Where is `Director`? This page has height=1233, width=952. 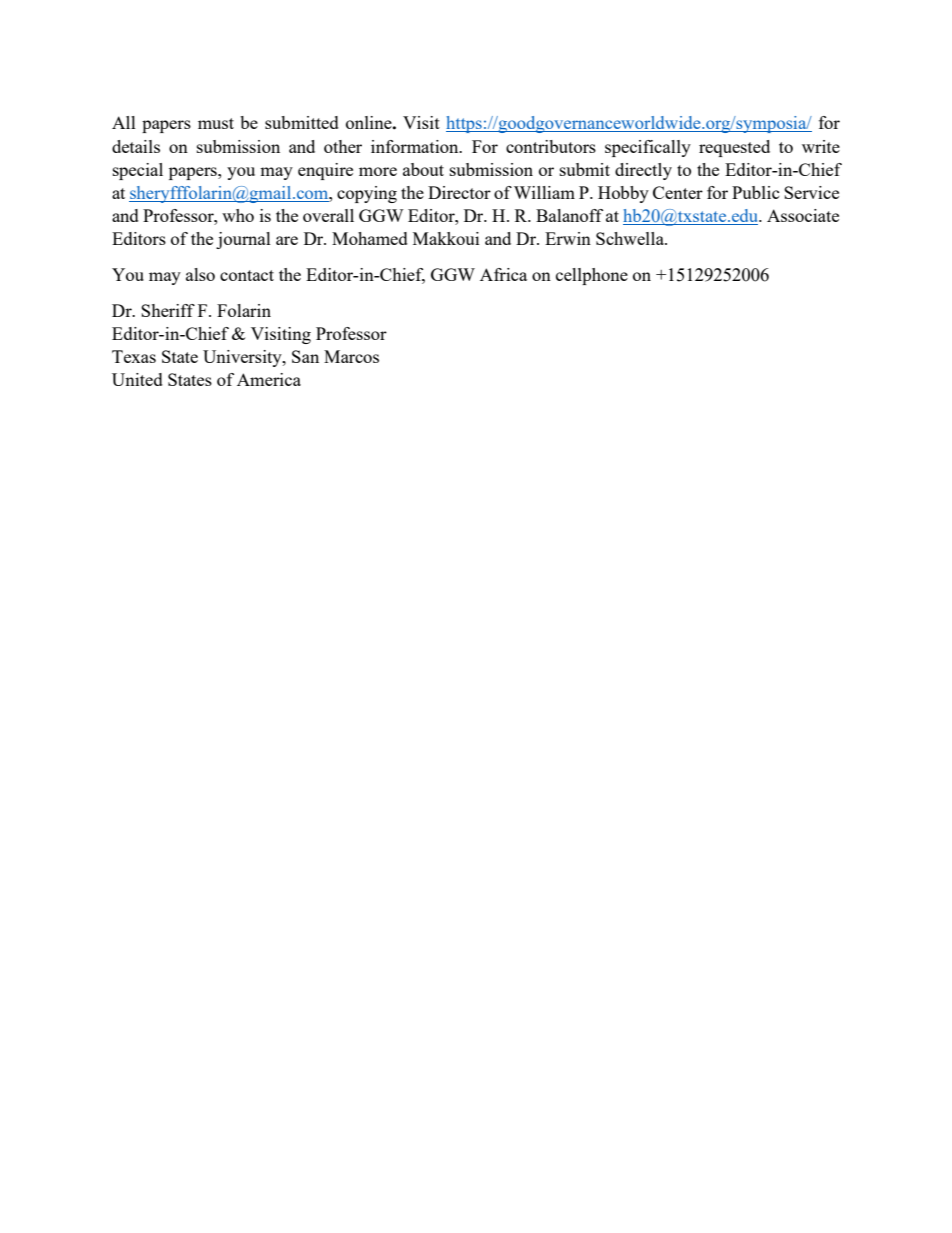
Director is located at coordinates (459, 192).
